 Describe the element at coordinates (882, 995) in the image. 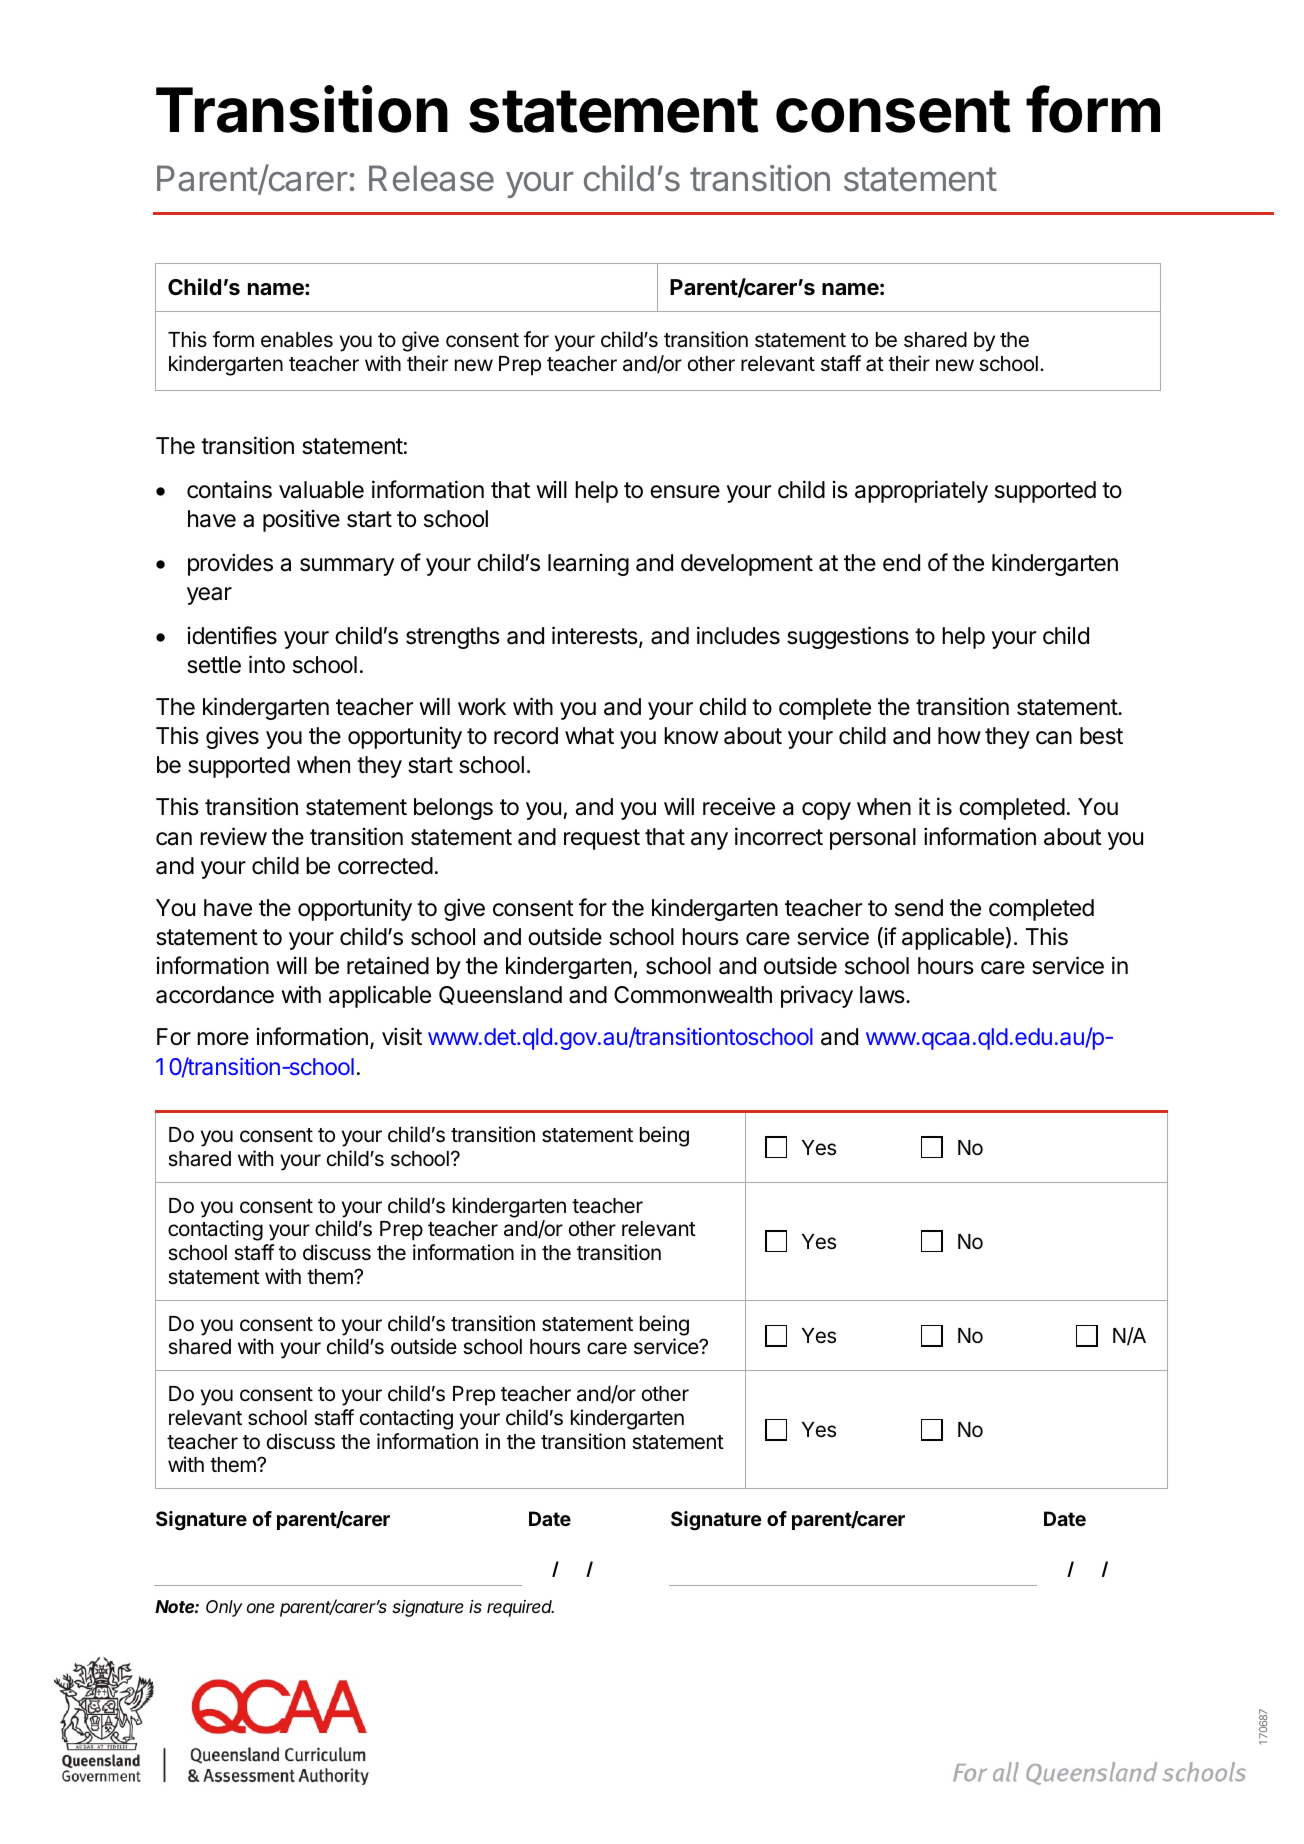

I see `laws` at that location.
